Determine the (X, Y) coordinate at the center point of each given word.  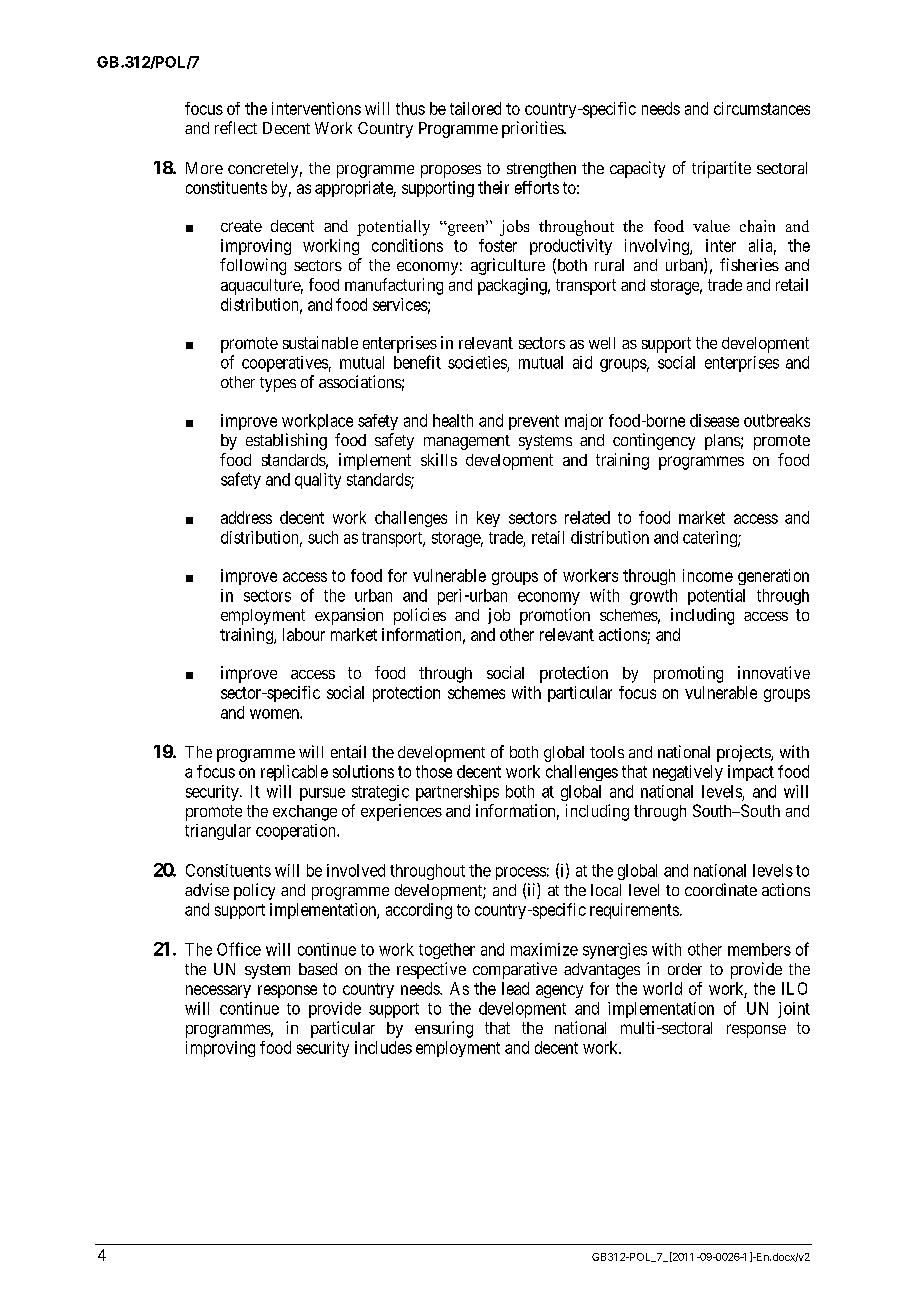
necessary (218, 991)
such (323, 537)
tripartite (721, 169)
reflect (236, 127)
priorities (533, 129)
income (708, 575)
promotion (555, 616)
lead (515, 988)
